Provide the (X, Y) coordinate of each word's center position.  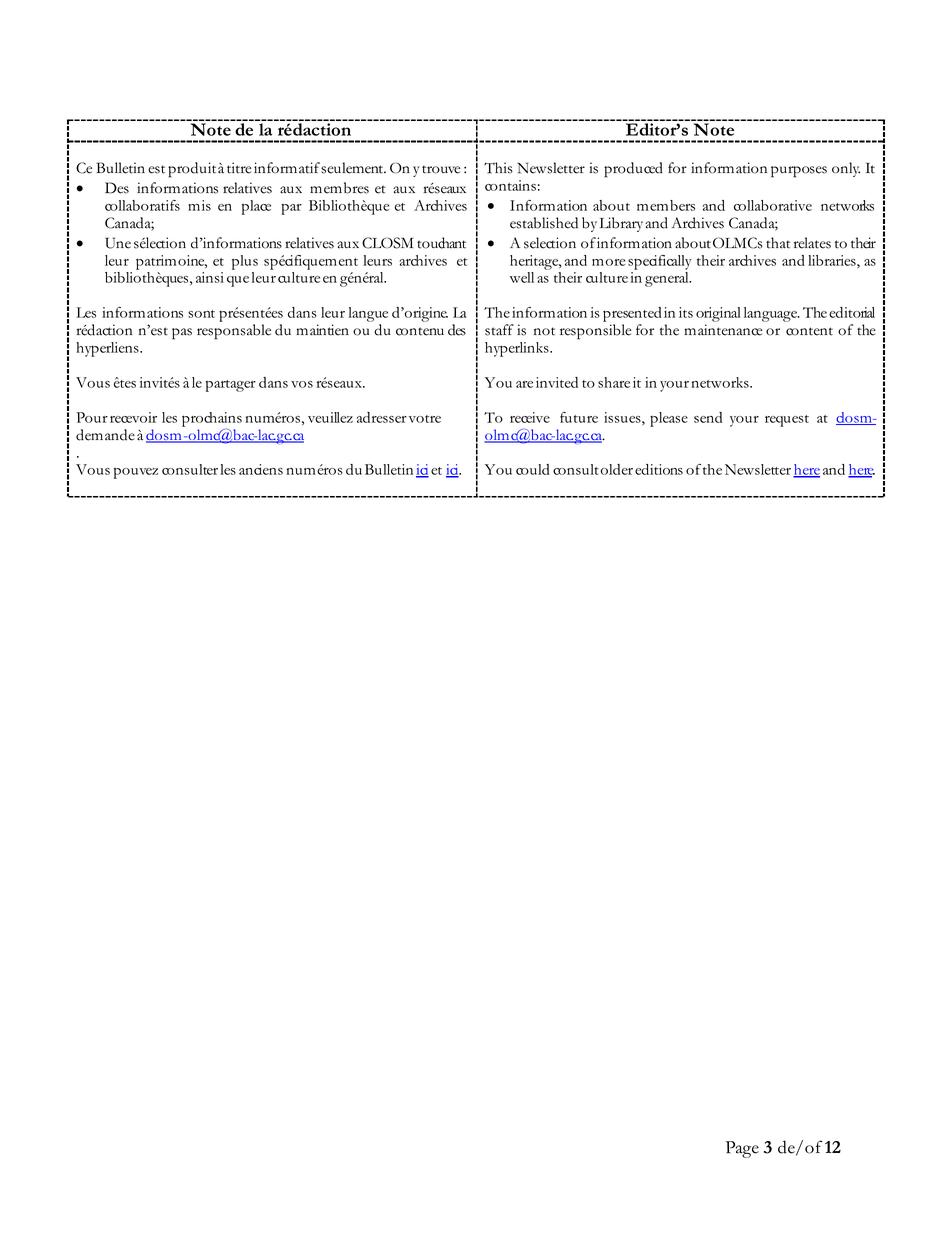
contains (510, 185)
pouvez (136, 473)
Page (742, 1149)
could (532, 469)
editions (659, 469)
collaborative (773, 205)
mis (199, 205)
